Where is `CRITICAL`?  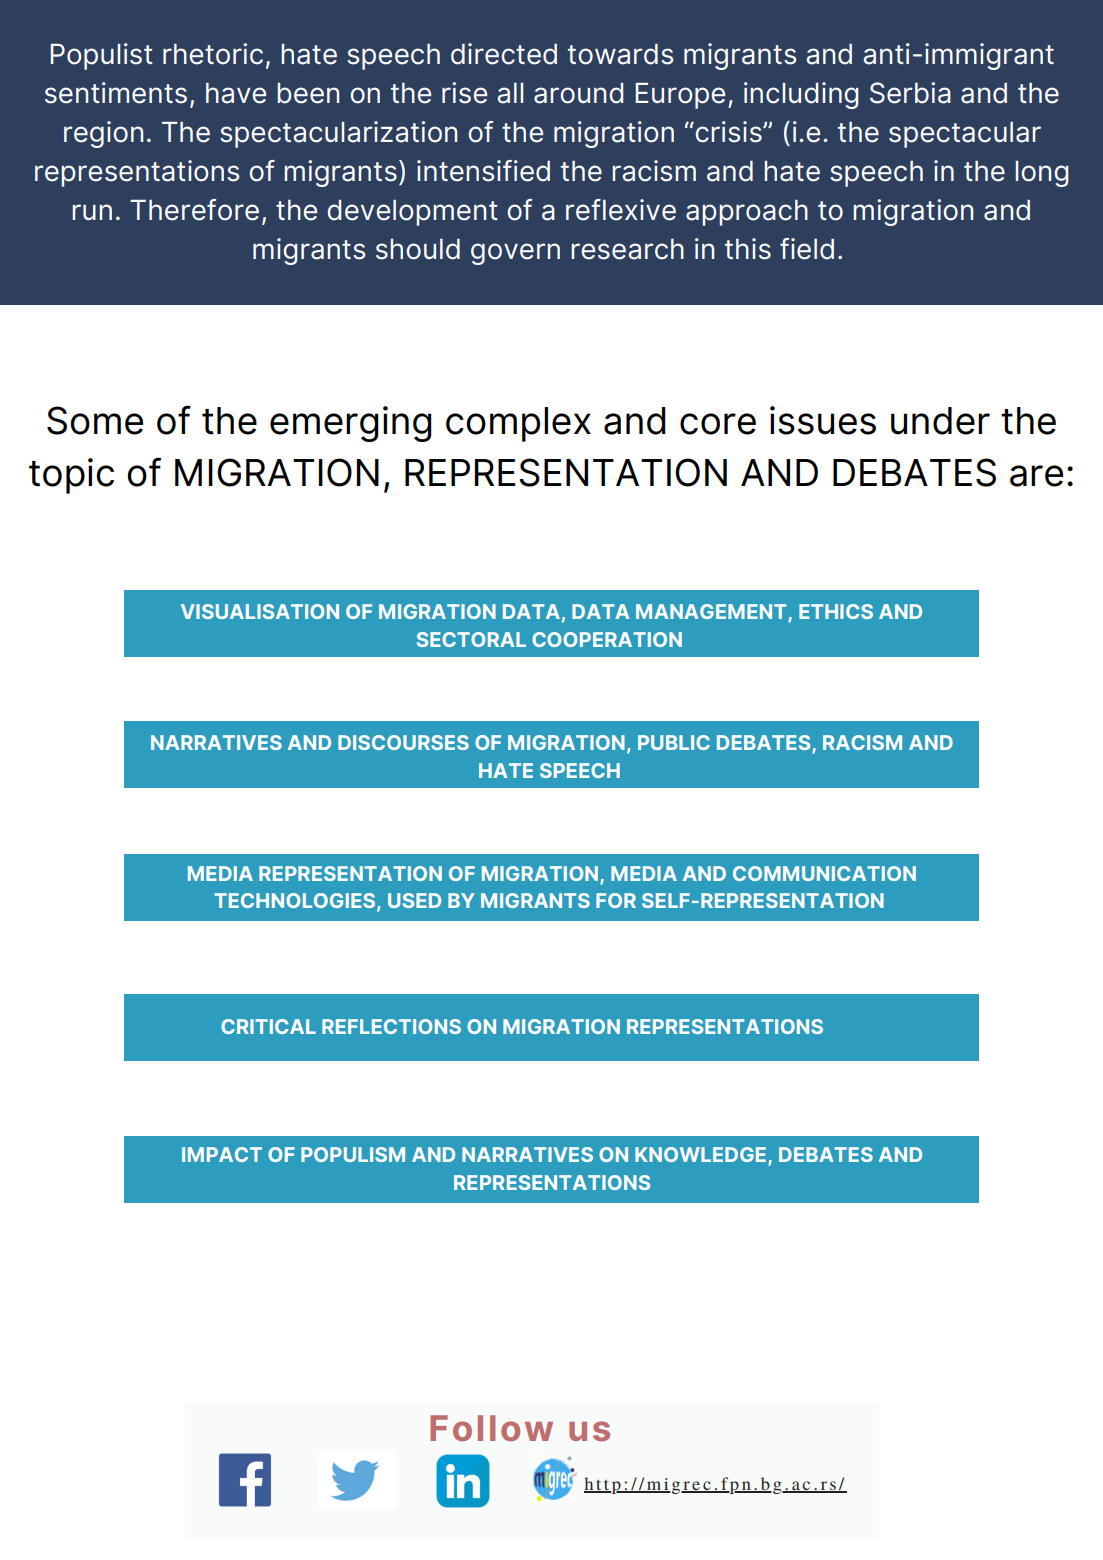 CRITICAL is located at coordinates (268, 1026).
